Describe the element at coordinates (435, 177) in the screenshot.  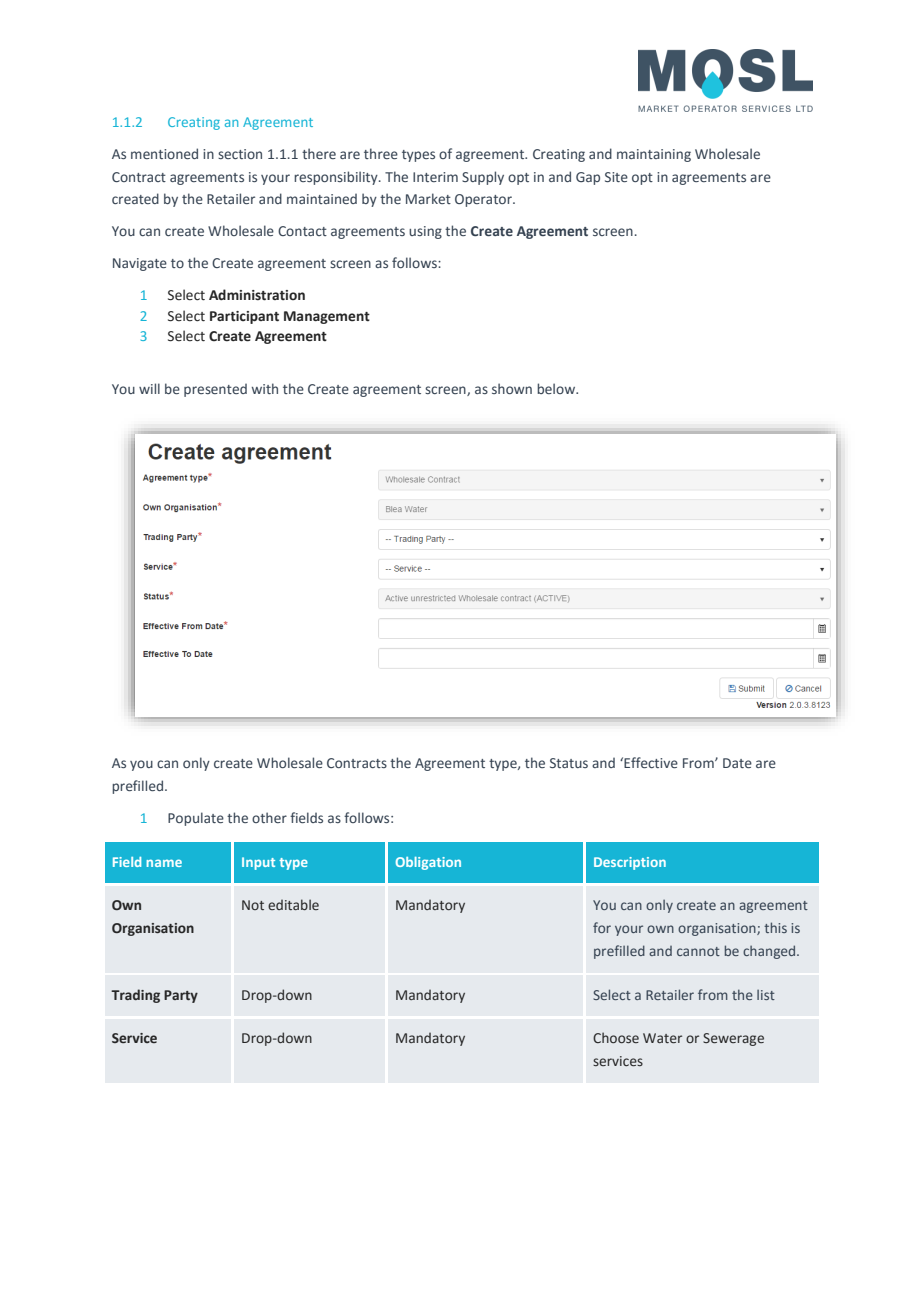
I see `Interim` at that location.
